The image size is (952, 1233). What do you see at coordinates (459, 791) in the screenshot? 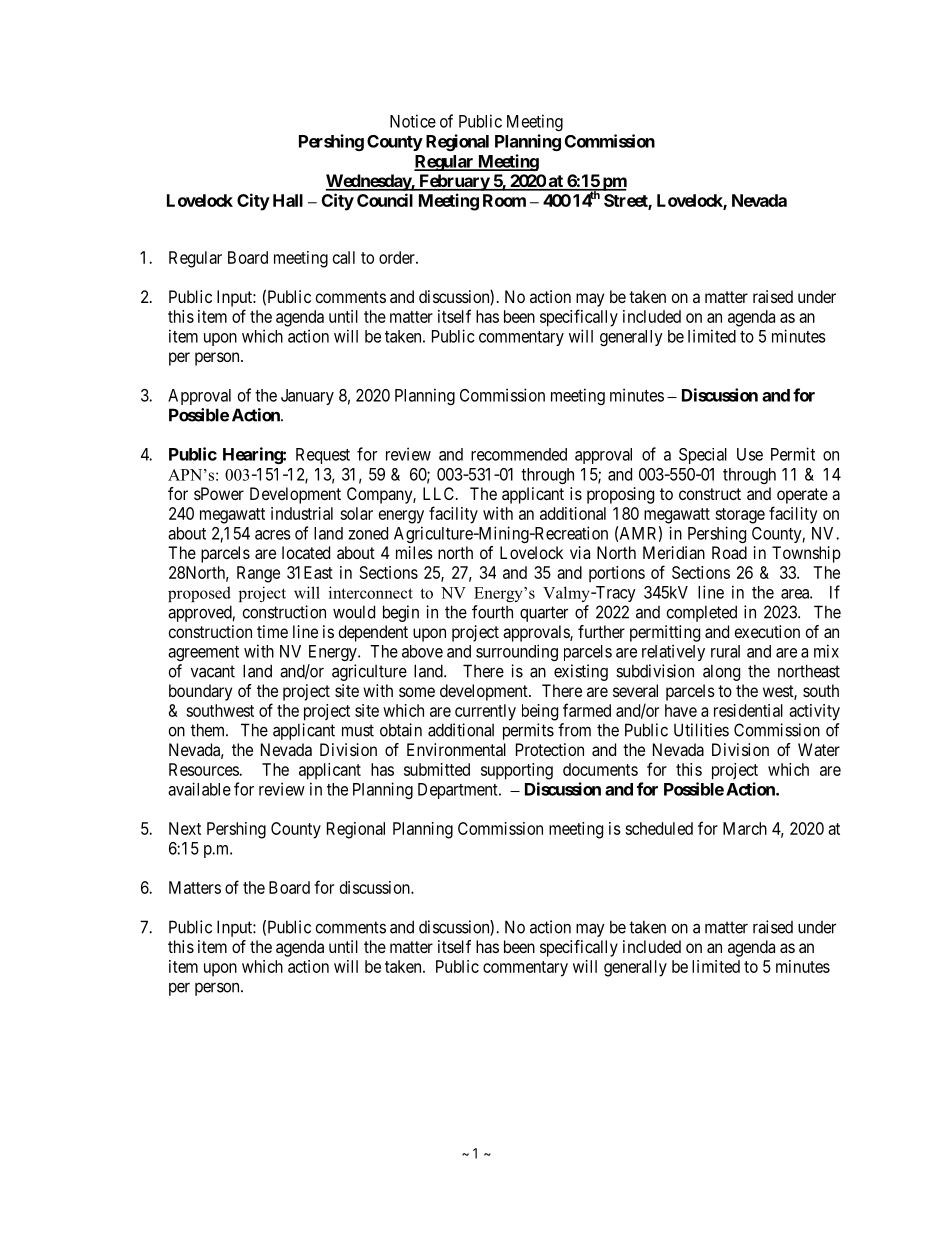
I see `Department` at bounding box center [459, 791].
